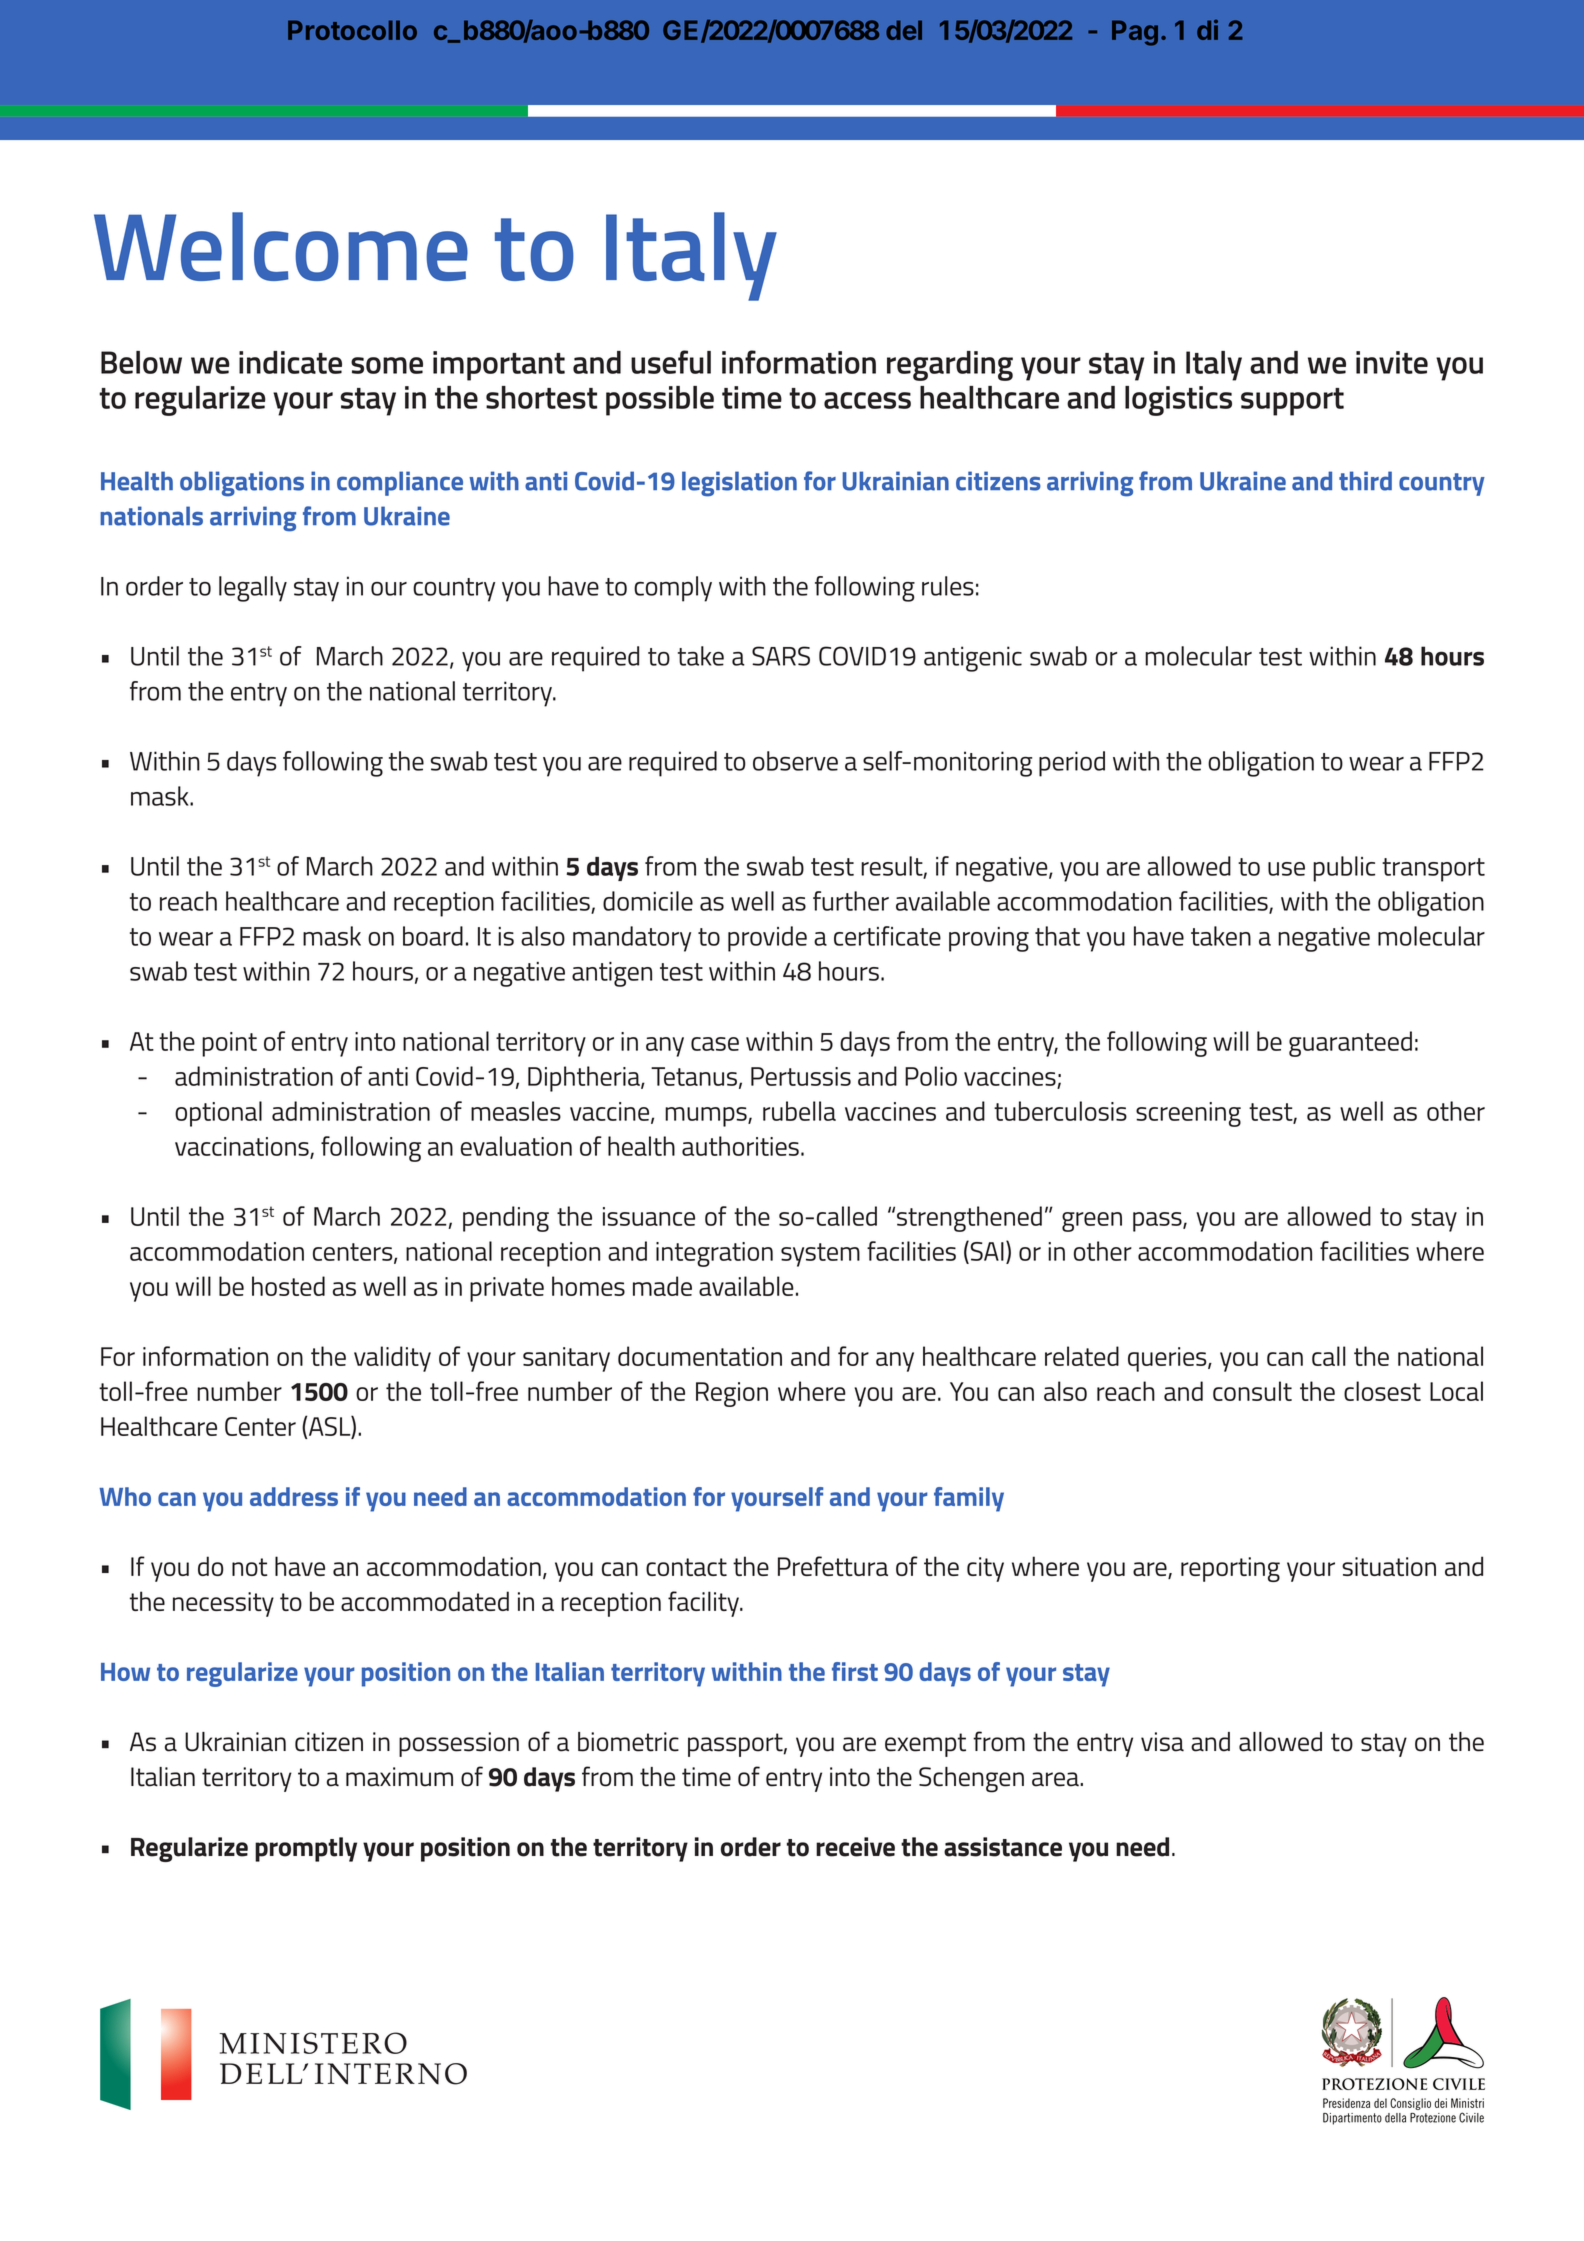 The height and width of the image is (2241, 1584). I want to click on visa, so click(1162, 1742).
